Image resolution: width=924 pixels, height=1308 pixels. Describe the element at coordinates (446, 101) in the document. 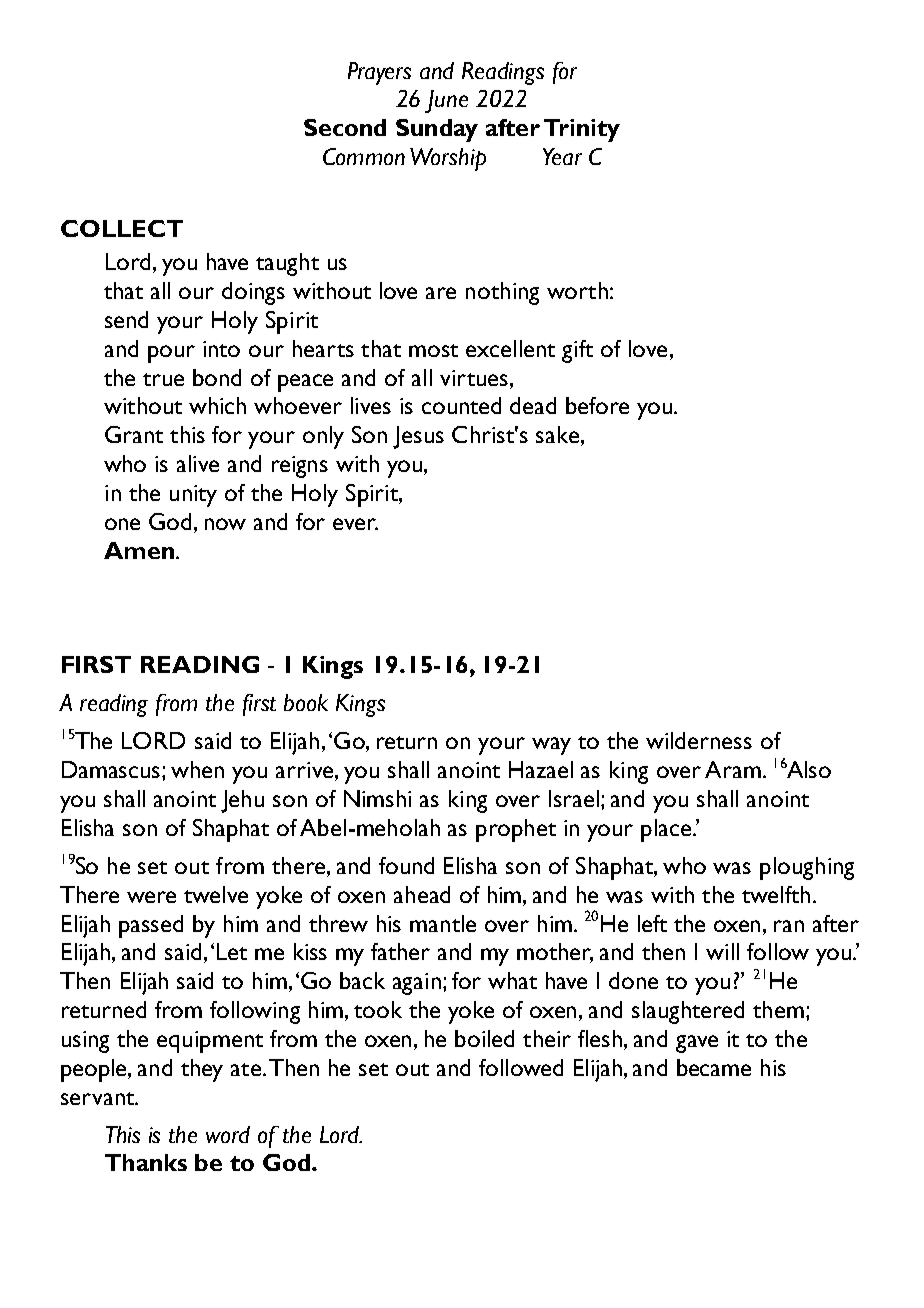

I see `June` at that location.
